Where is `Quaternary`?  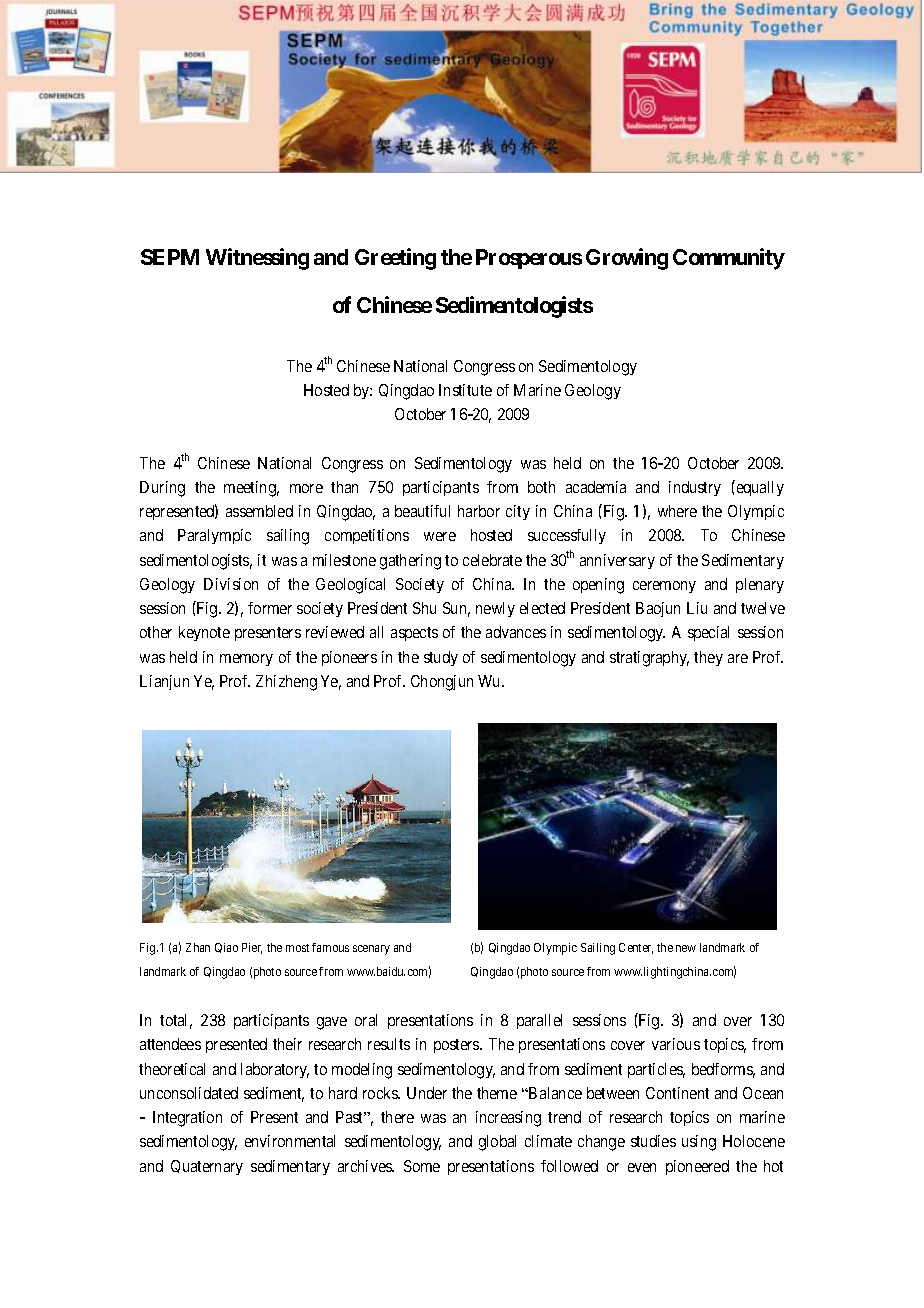
Quaternary is located at coordinates (207, 1167).
